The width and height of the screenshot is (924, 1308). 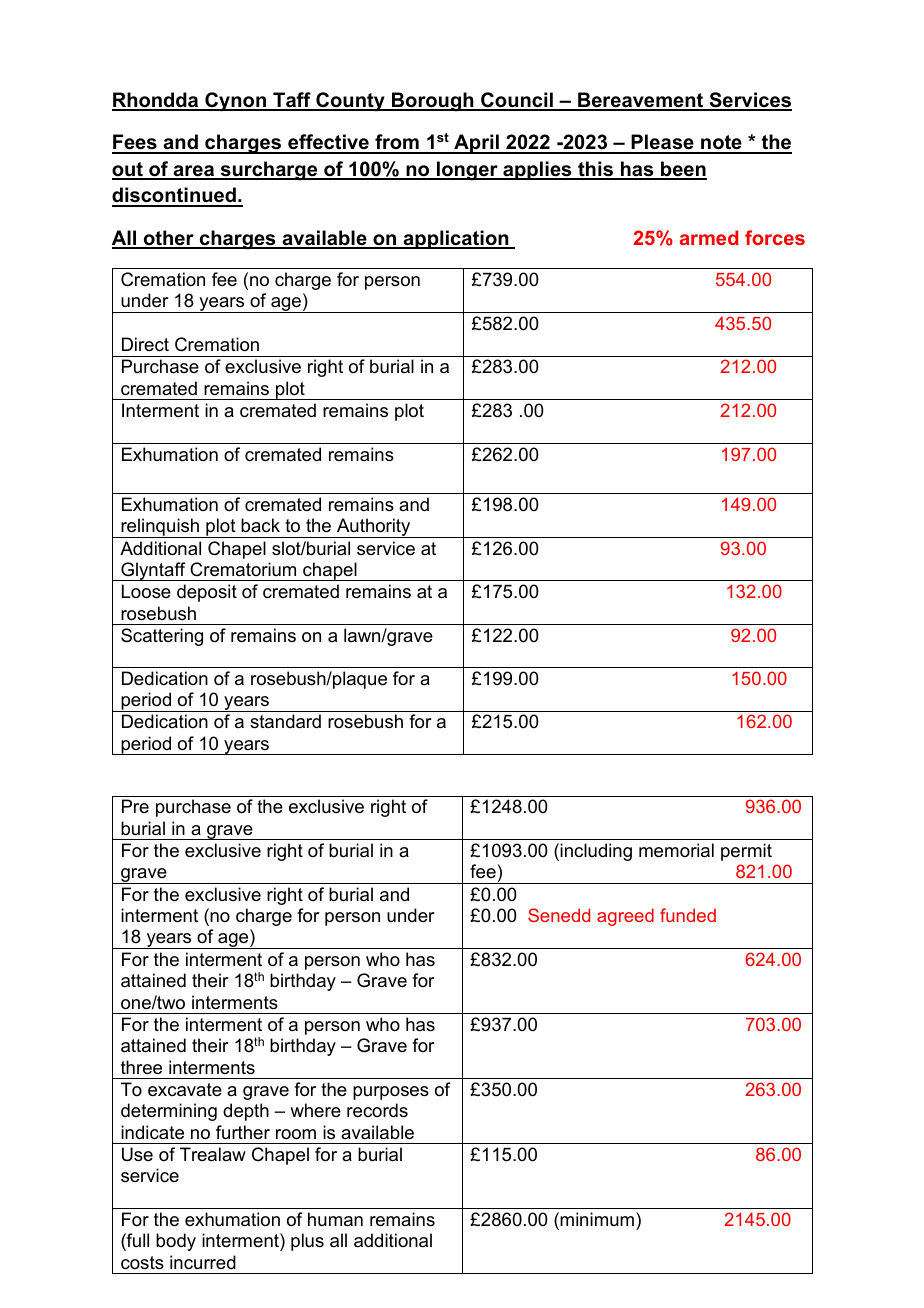 What do you see at coordinates (709, 237) in the screenshot?
I see `armed` at bounding box center [709, 237].
